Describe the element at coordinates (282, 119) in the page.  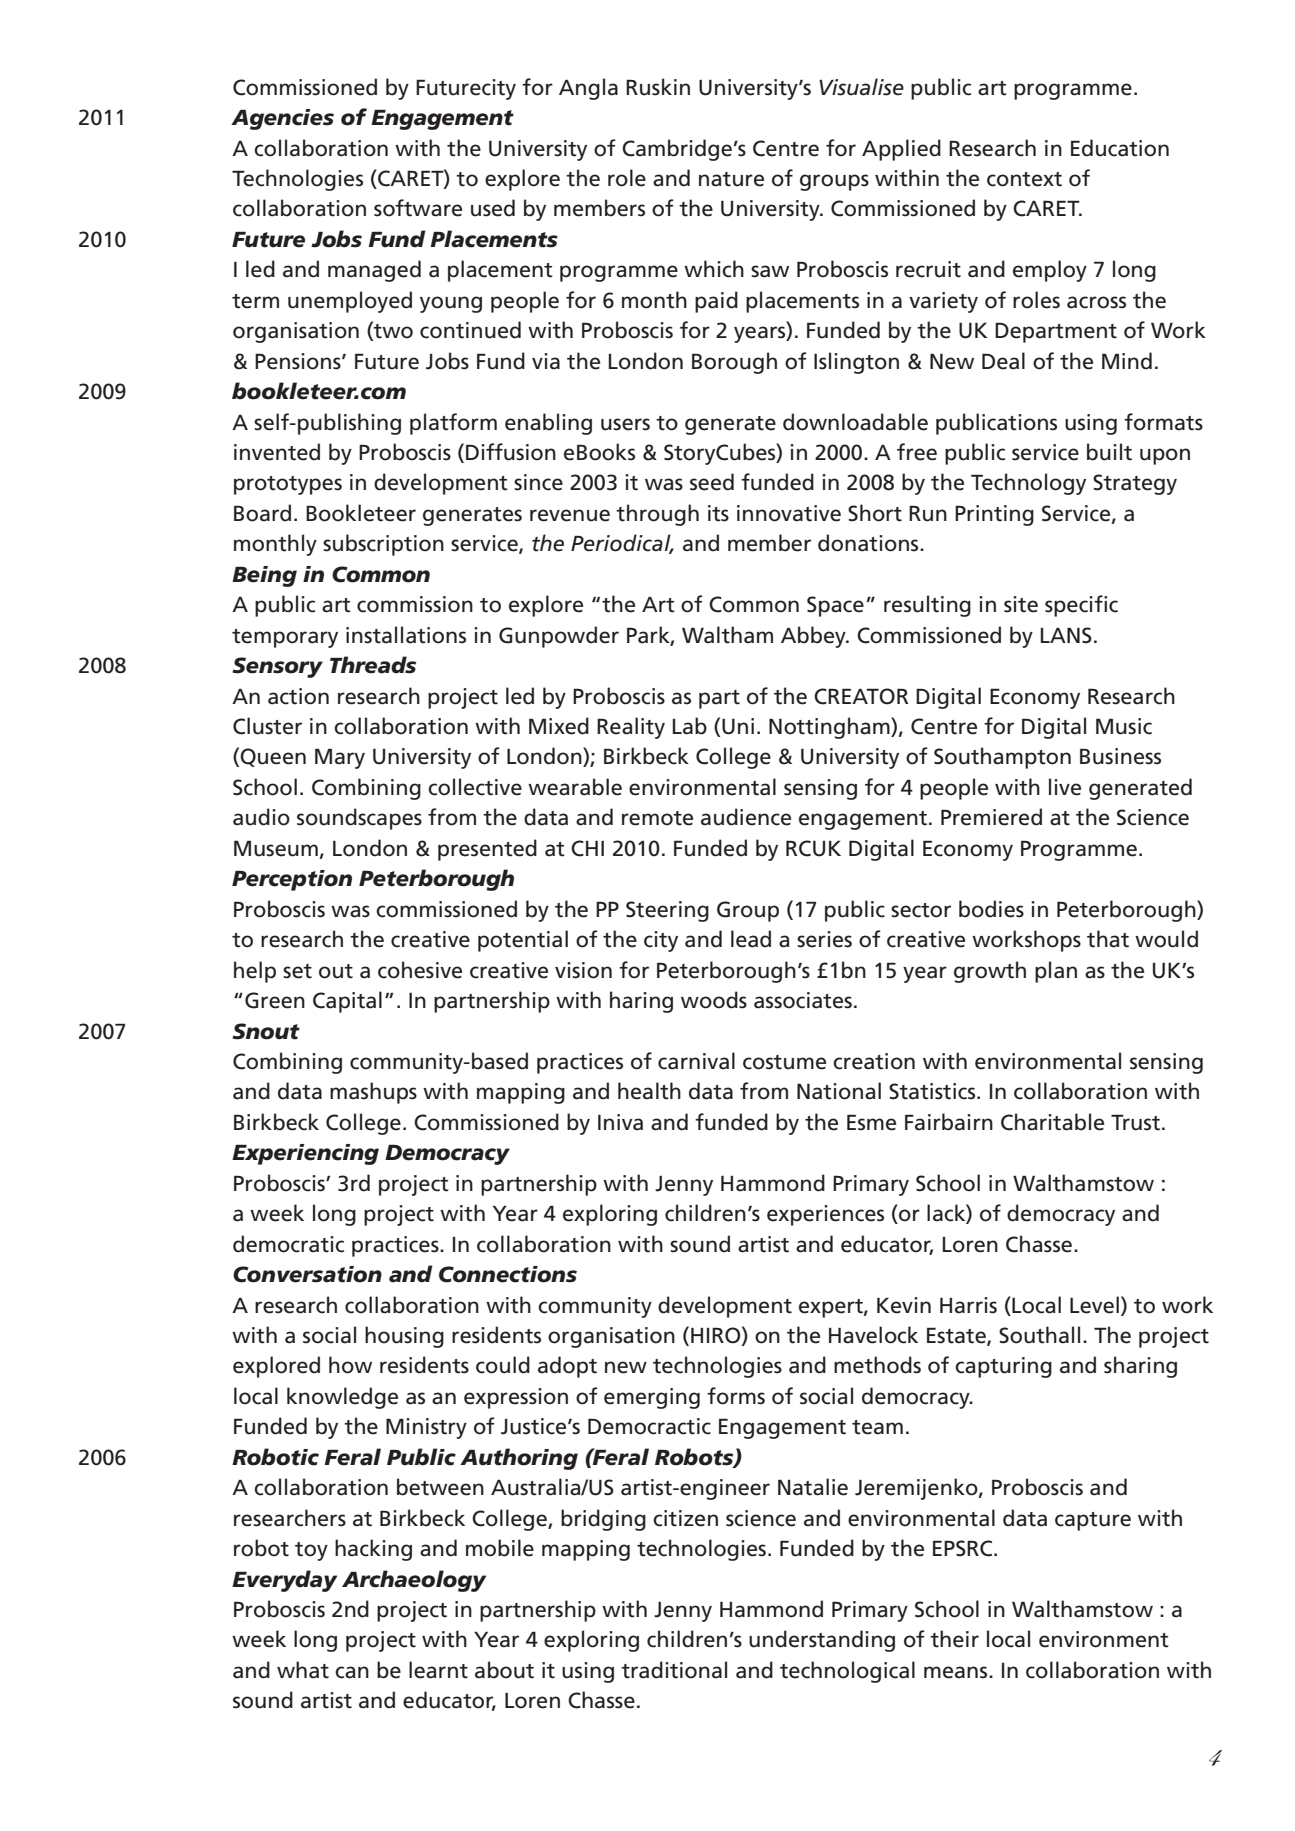
I see `Agencies` at that location.
